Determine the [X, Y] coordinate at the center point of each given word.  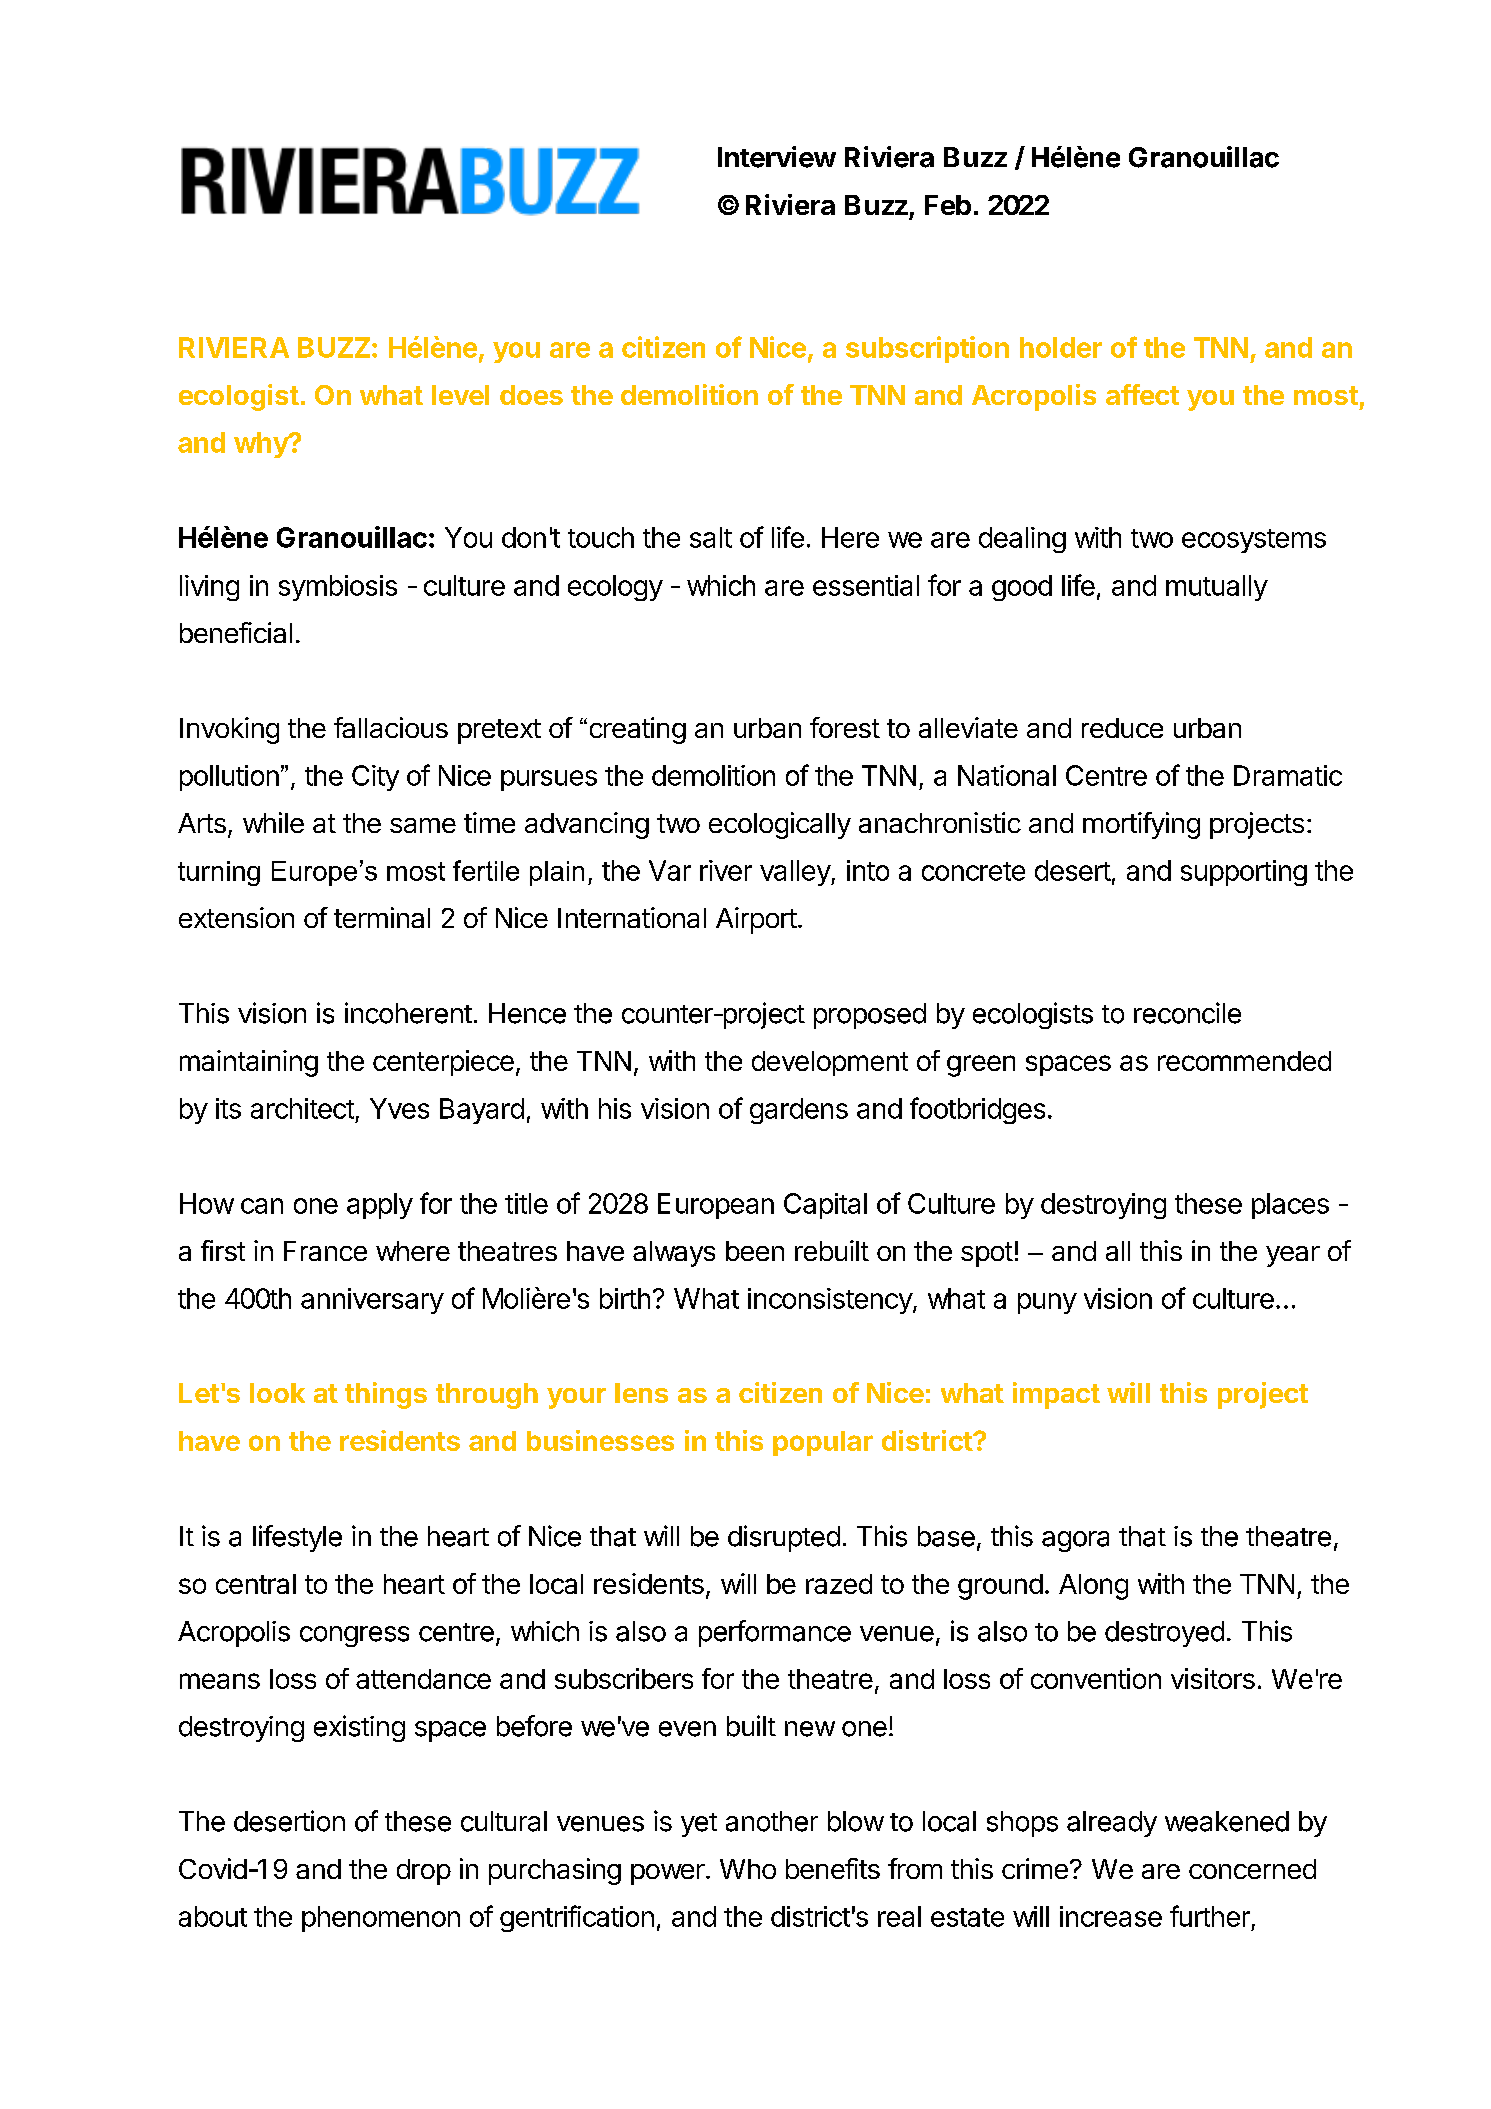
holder [1061, 347]
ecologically [780, 825]
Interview [777, 157]
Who [748, 1869]
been [755, 1251]
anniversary [372, 1301]
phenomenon [381, 1919]
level [460, 395]
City [375, 778]
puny [1047, 1303]
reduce [1122, 728]
